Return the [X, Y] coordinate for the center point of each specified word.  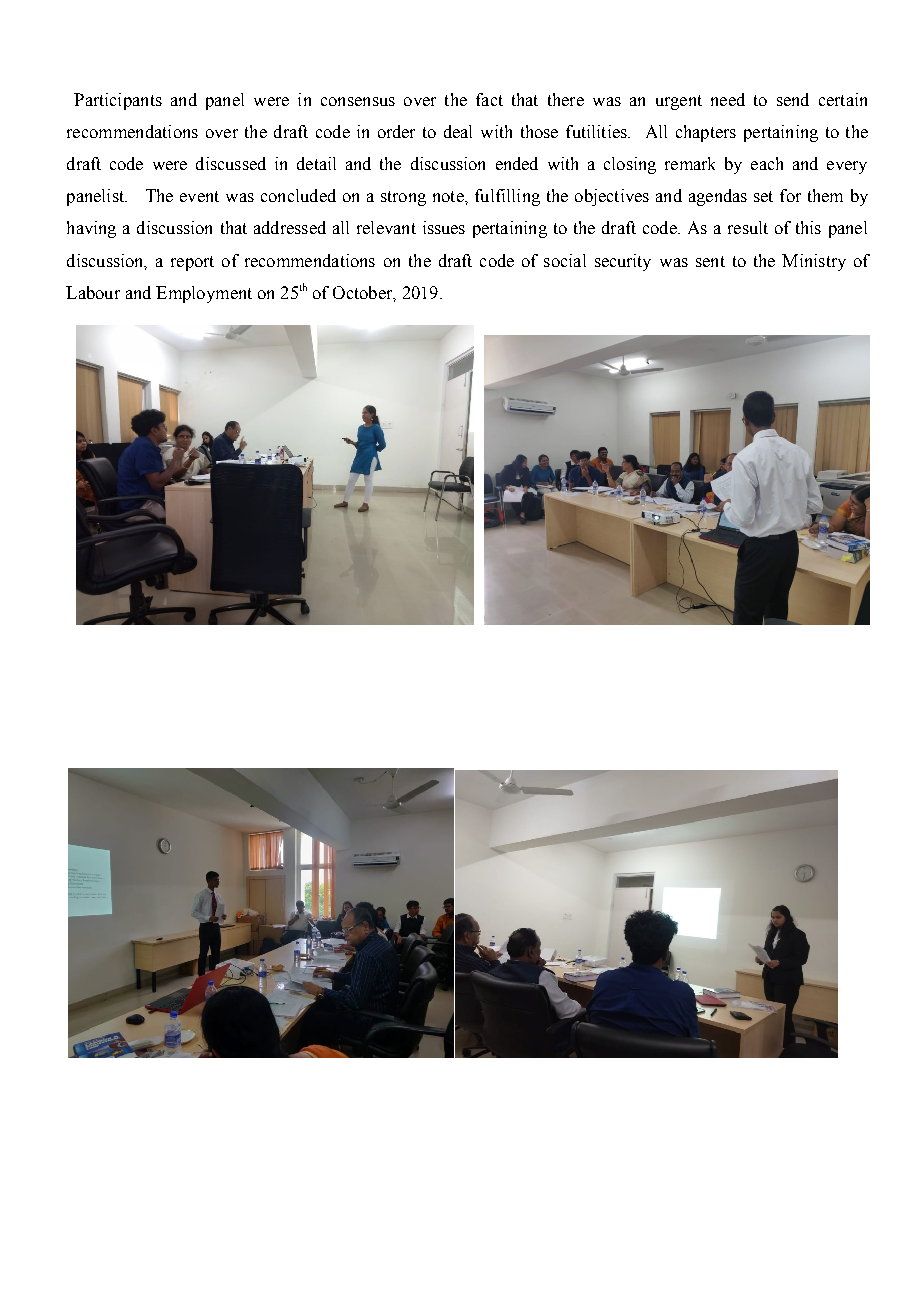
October [364, 293]
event [199, 196]
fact [489, 99]
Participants [118, 101]
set [763, 196]
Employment [204, 294]
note [449, 196]
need [728, 99]
